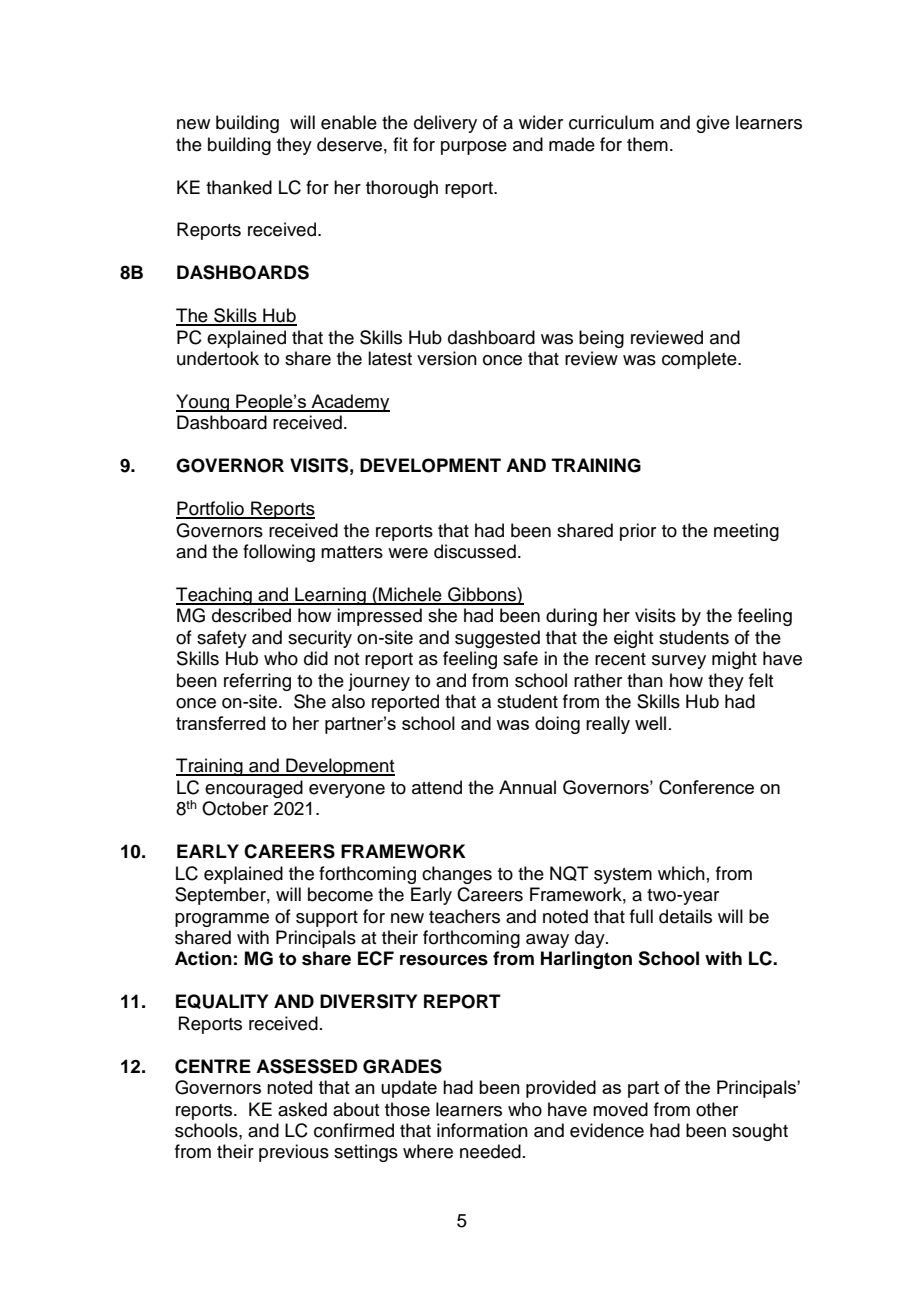  Describe the element at coordinates (220, 723) in the screenshot. I see `transferred` at that location.
